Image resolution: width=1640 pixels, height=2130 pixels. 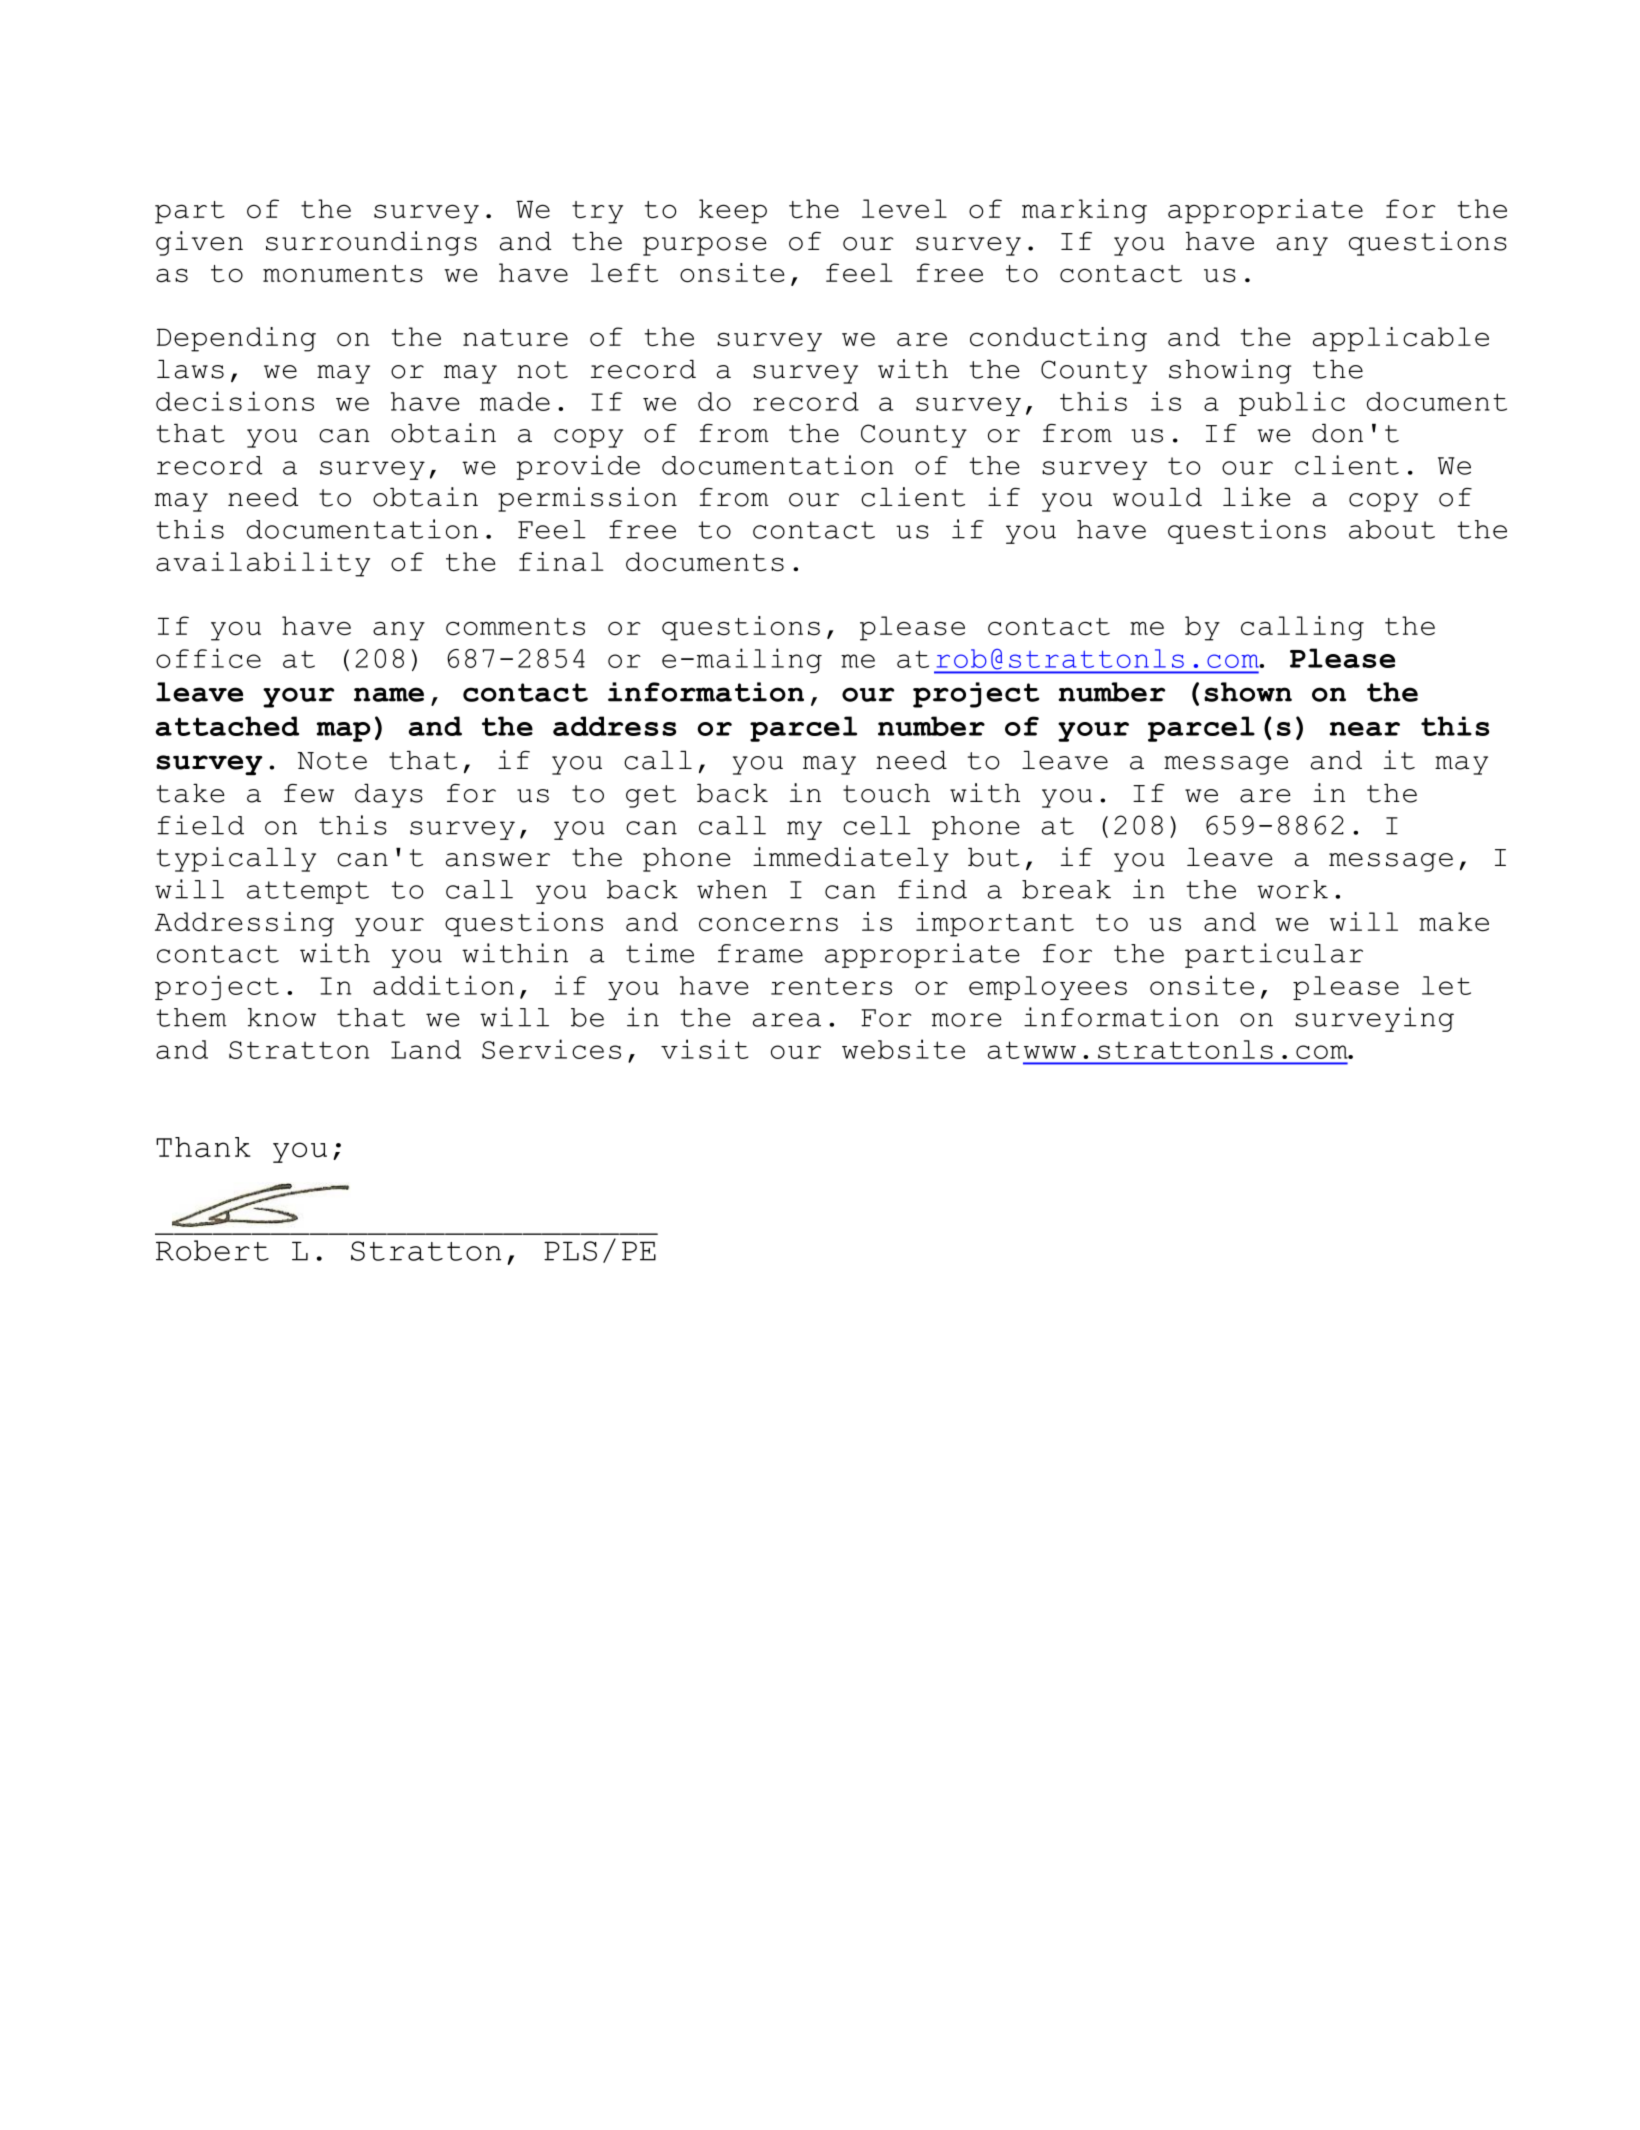 What do you see at coordinates (1292, 889) in the image?
I see `work` at bounding box center [1292, 889].
